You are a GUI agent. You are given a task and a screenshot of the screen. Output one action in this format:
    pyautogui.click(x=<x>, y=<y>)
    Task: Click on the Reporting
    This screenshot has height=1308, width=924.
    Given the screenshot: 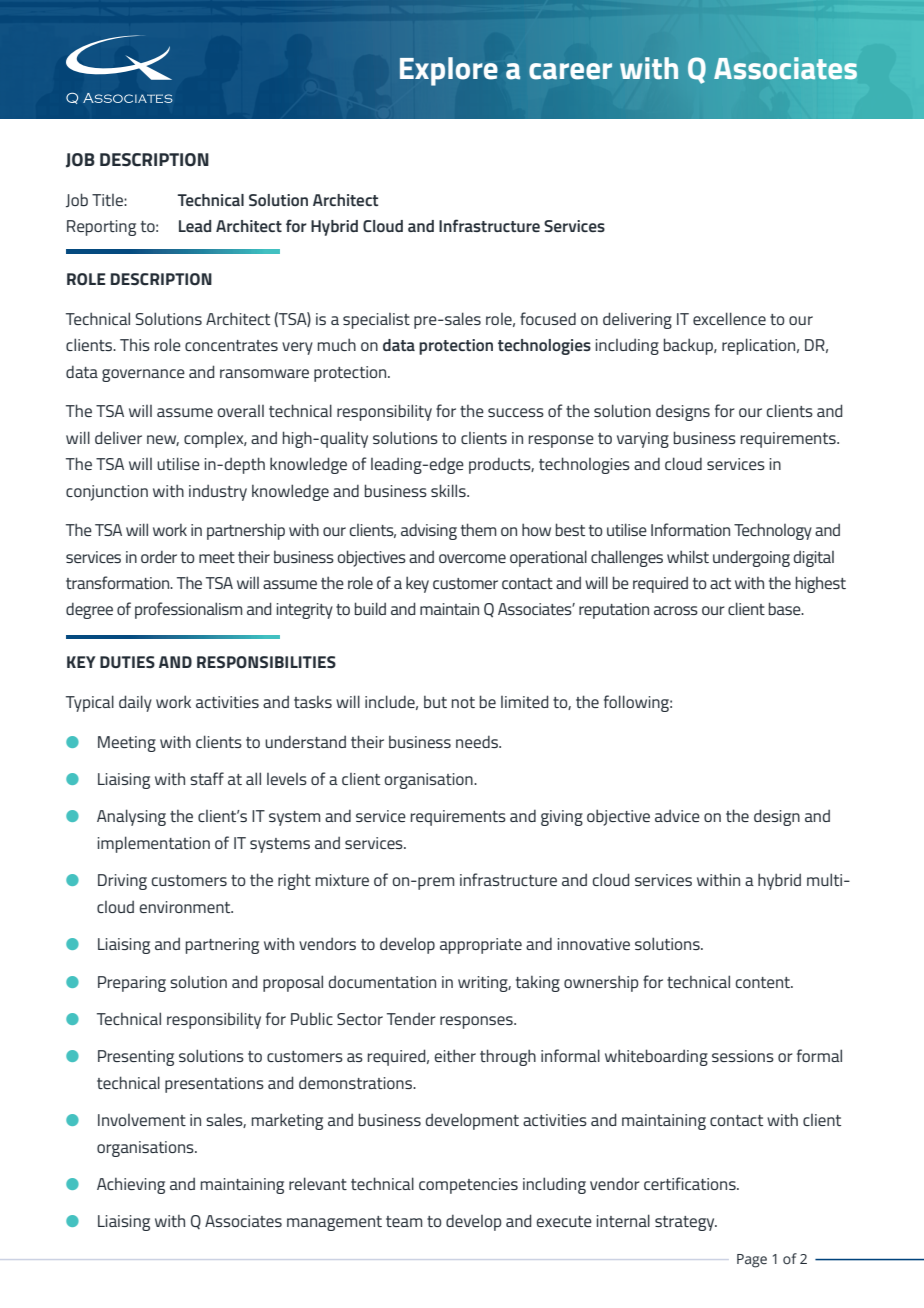 What is the action you would take?
    pyautogui.click(x=101, y=228)
